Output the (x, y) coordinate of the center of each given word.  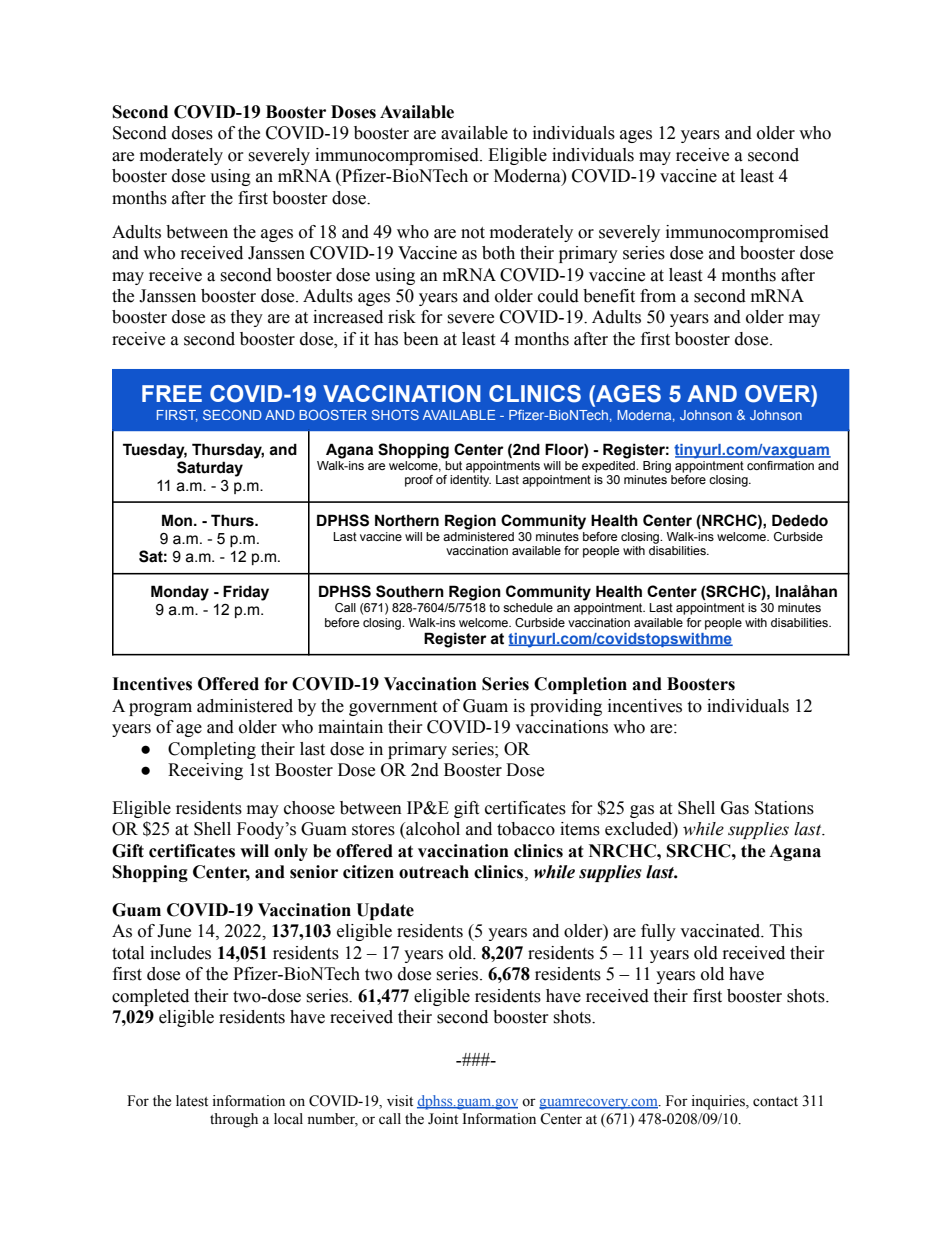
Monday (180, 593)
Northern (407, 520)
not (473, 233)
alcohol (432, 830)
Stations (784, 808)
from (658, 296)
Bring (657, 467)
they (246, 318)
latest (192, 1101)
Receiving (205, 771)
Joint (443, 1119)
